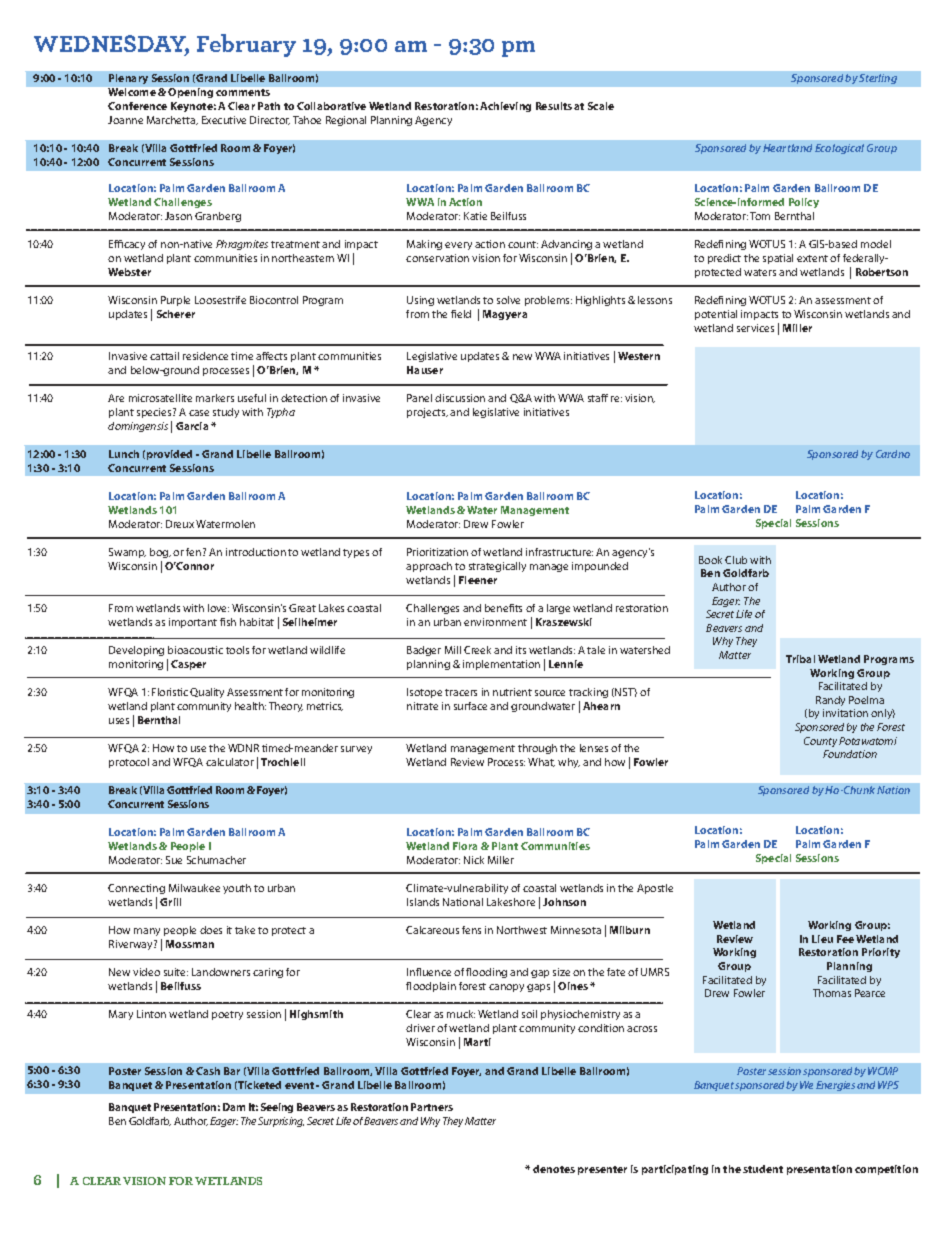 This document has height=1233, width=952. What do you see at coordinates (554, 1169) in the document?
I see `denotes` at bounding box center [554, 1169].
